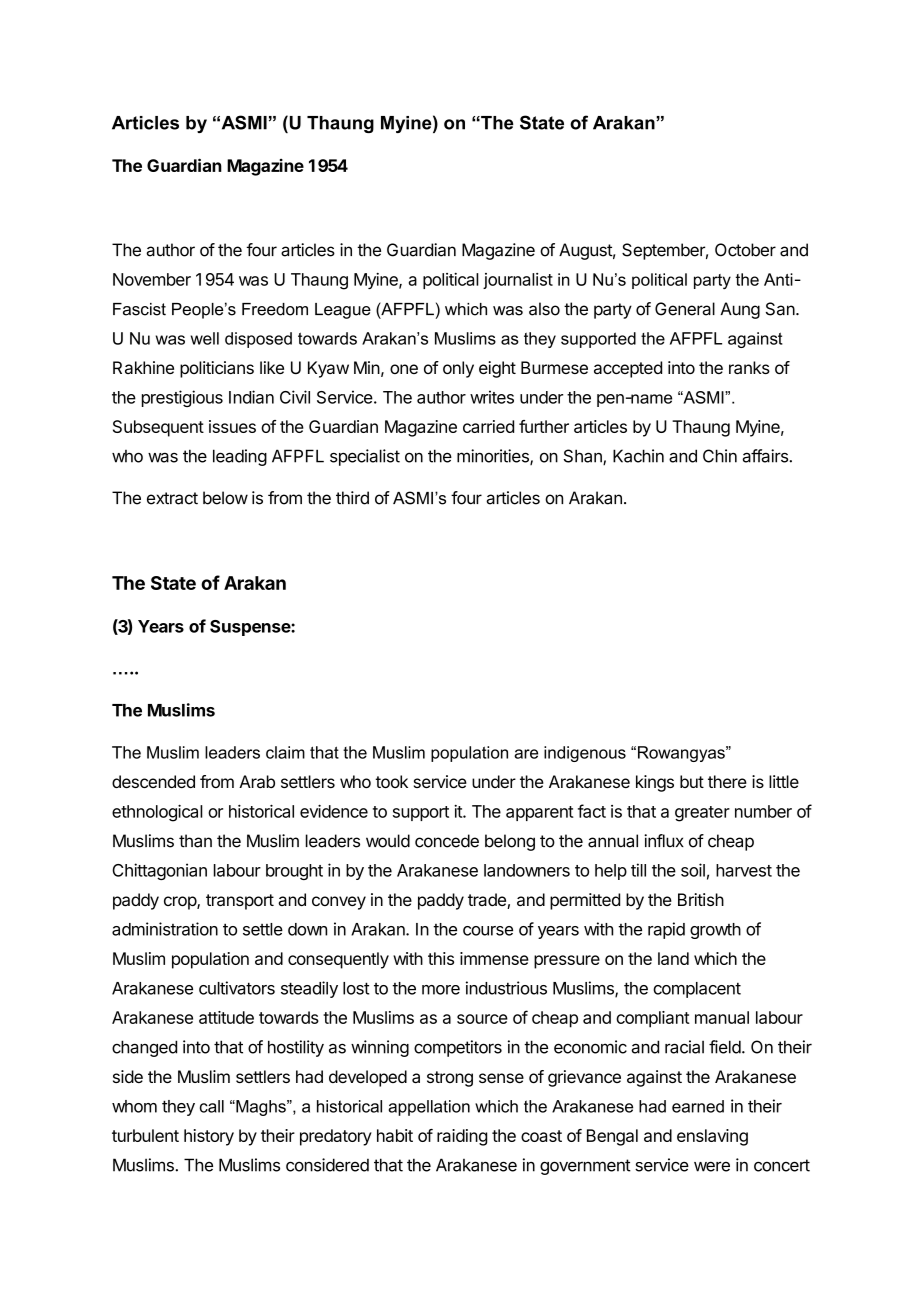 The height and width of the document is (1308, 924). What do you see at coordinates (152, 279) in the document?
I see `November` at bounding box center [152, 279].
